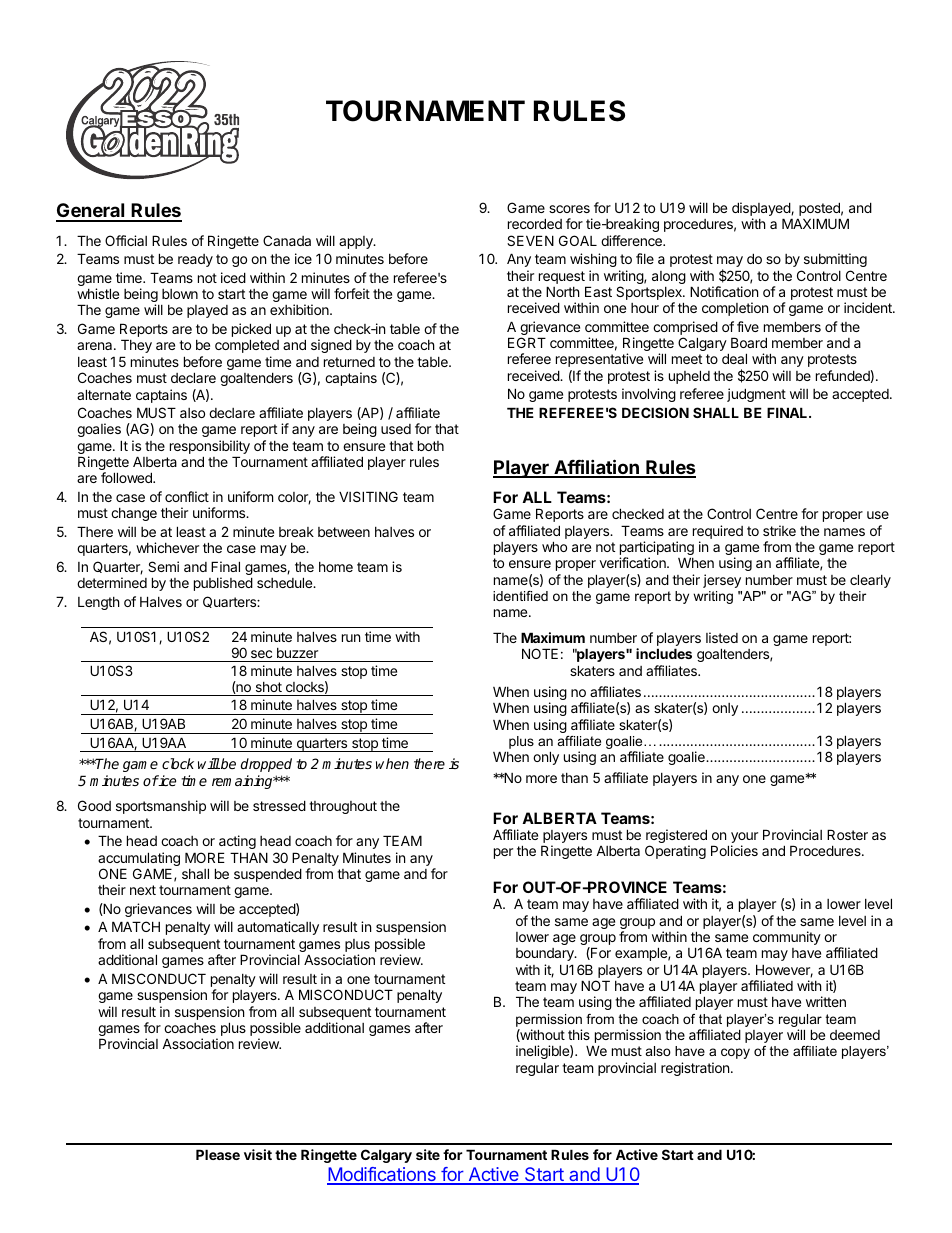 The width and height of the image is (952, 1233). What do you see at coordinates (554, 546) in the image?
I see `who` at bounding box center [554, 546].
